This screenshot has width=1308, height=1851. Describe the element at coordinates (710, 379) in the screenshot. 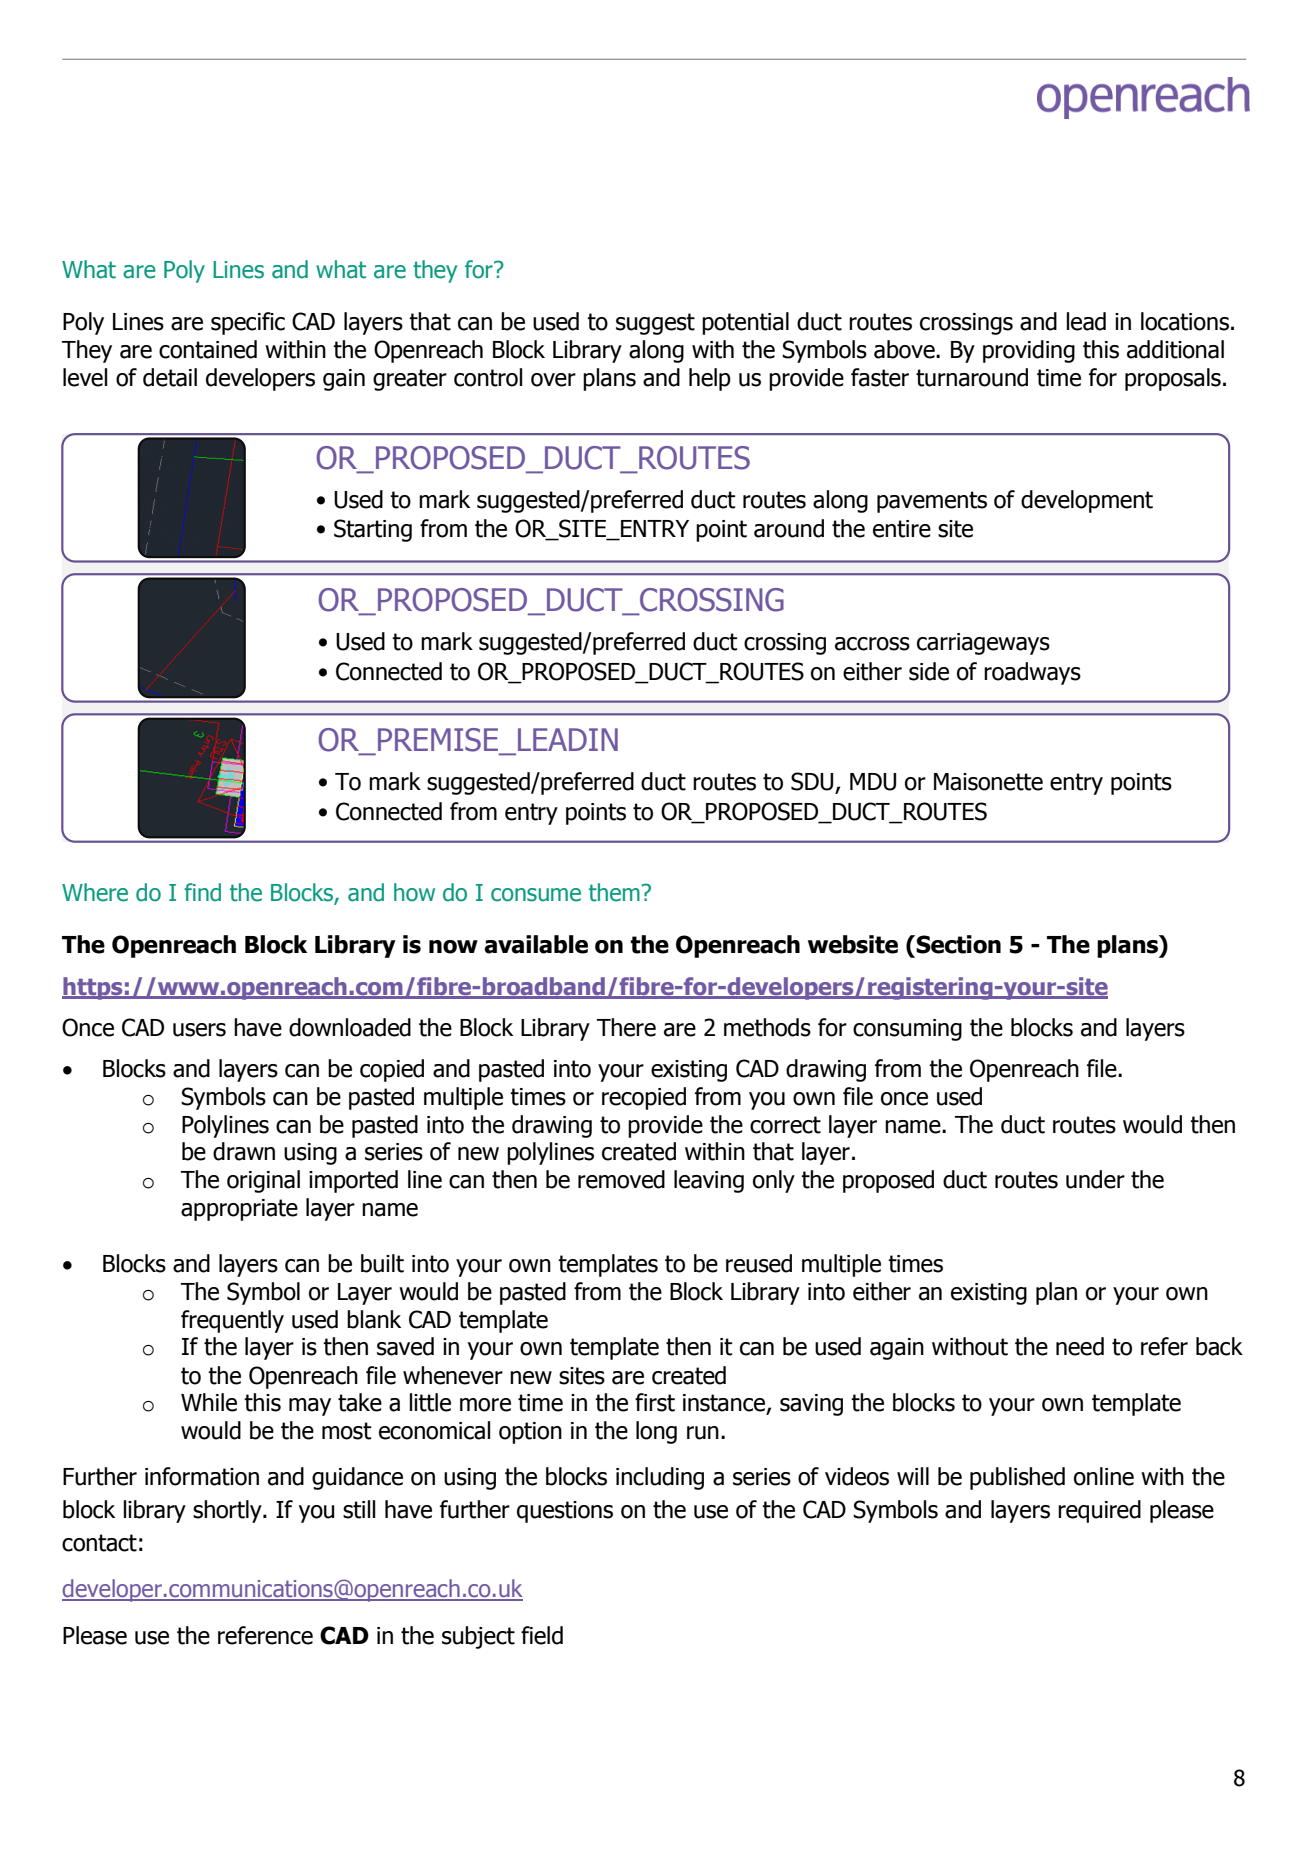

I see `help` at that location.
